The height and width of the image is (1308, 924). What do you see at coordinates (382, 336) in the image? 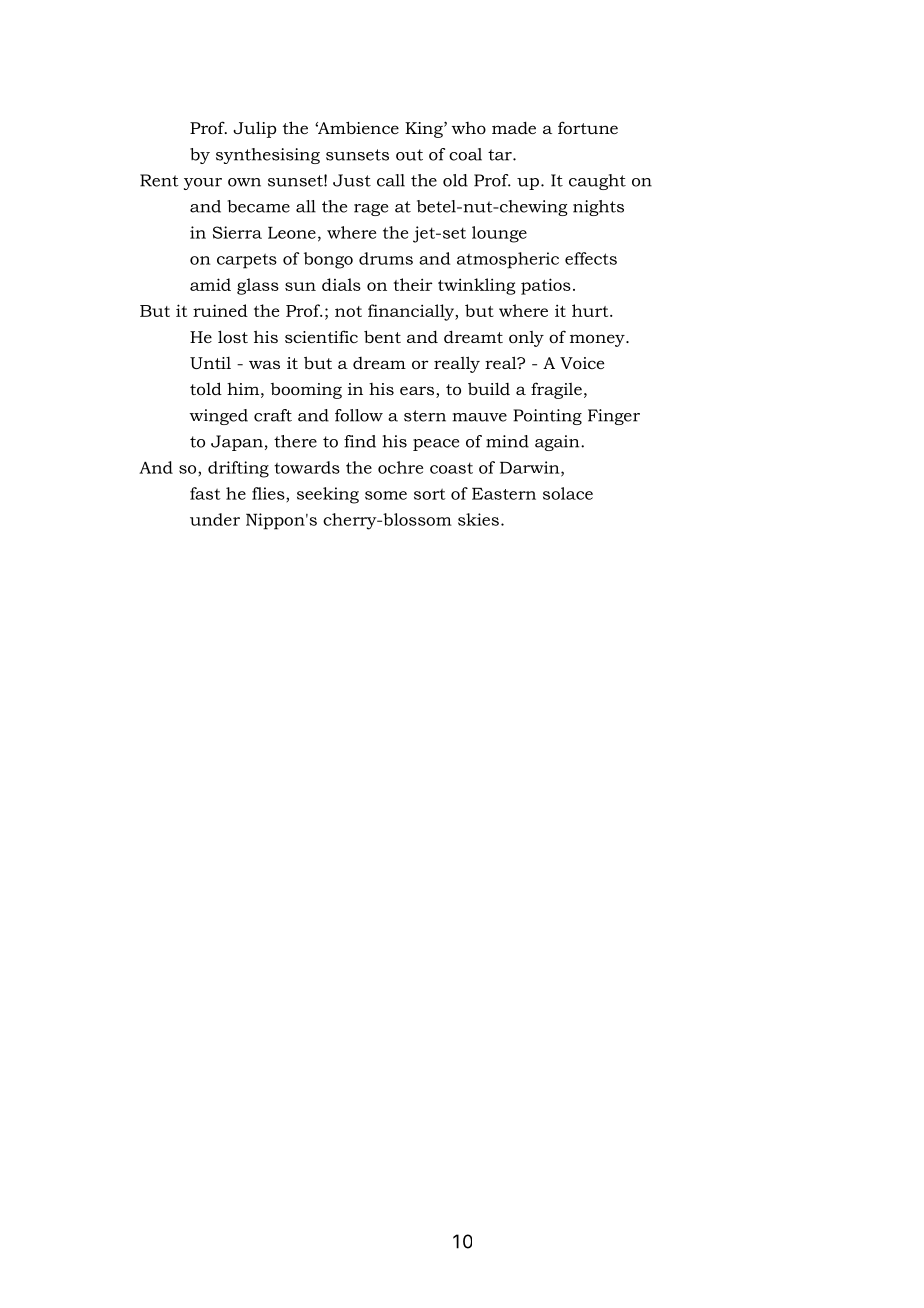
I see `bent` at bounding box center [382, 336].
